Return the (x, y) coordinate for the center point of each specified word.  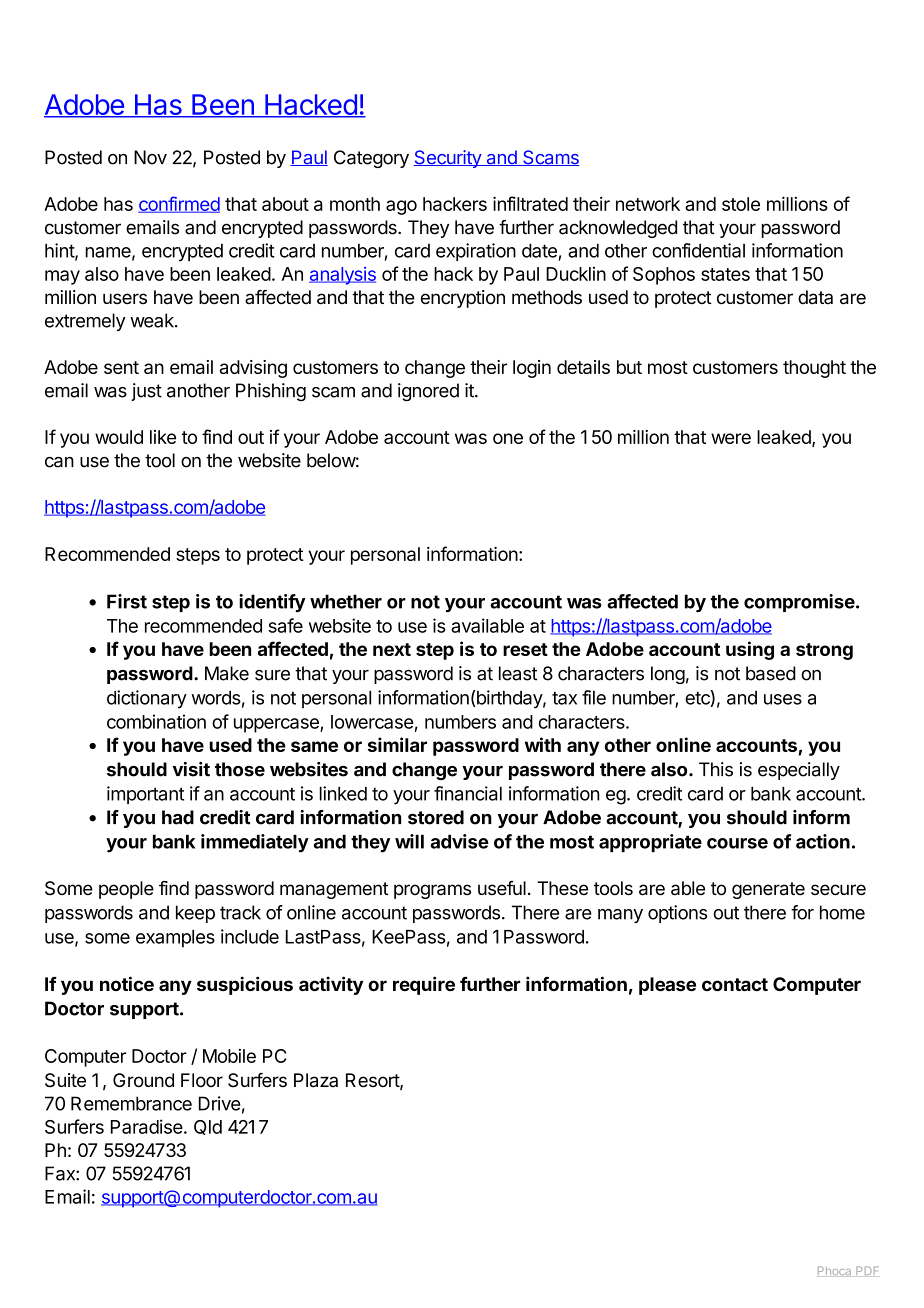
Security (448, 159)
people (126, 890)
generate (768, 890)
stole (741, 204)
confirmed (179, 204)
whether (346, 601)
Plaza (316, 1080)
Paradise (147, 1126)
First (127, 601)
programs (432, 891)
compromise (799, 603)
